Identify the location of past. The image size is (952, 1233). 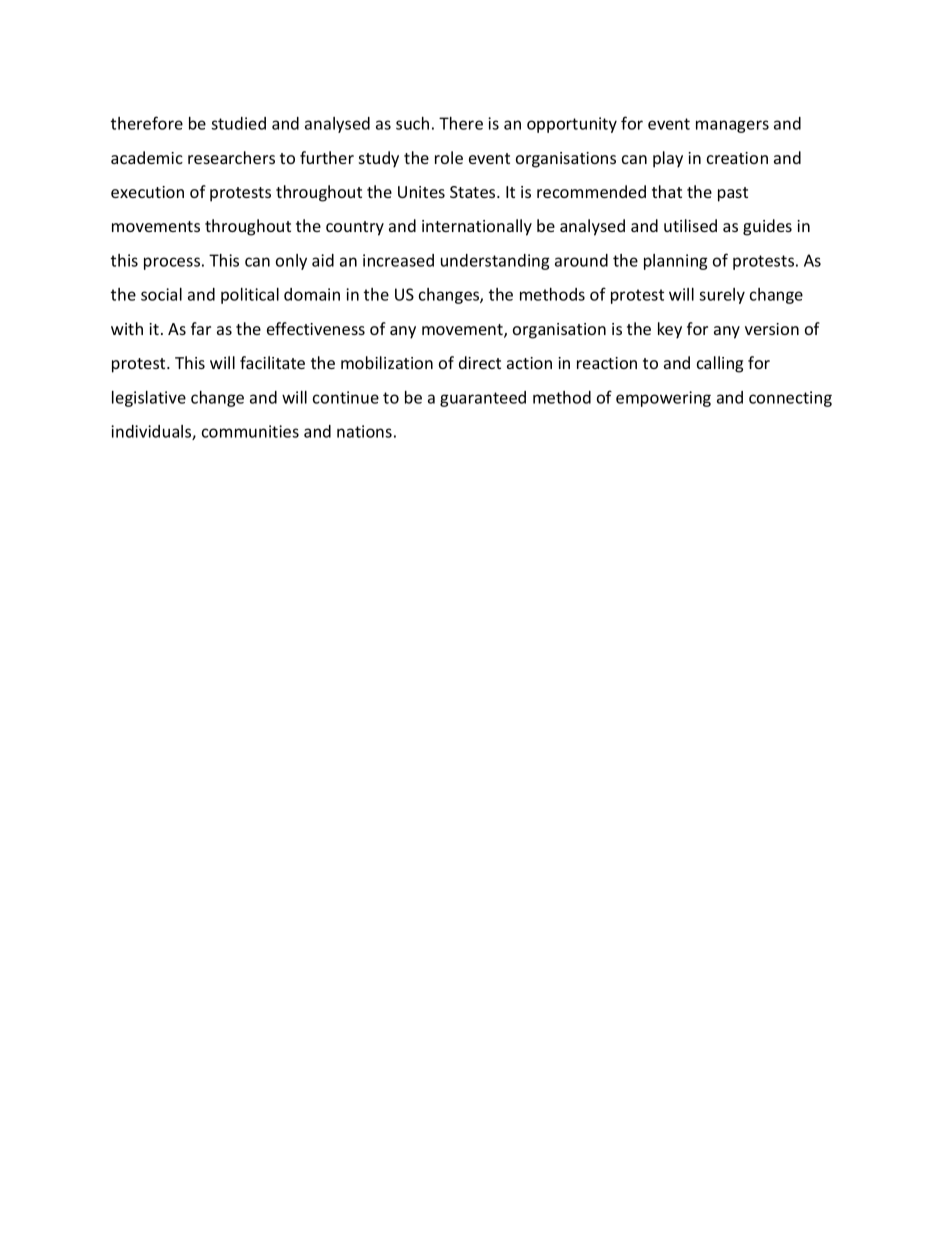
(733, 194).
